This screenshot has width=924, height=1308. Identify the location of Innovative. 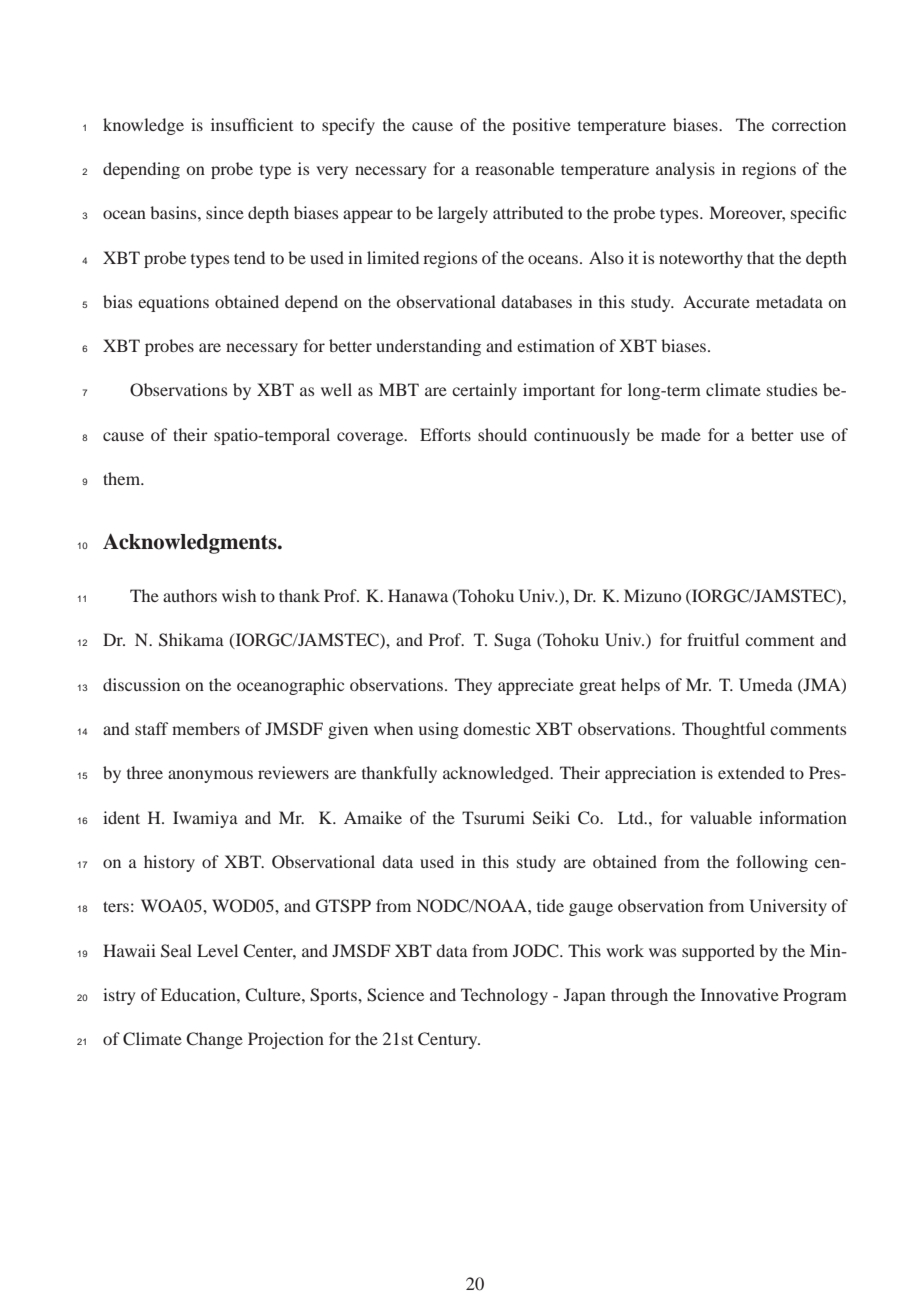
(740, 994).
